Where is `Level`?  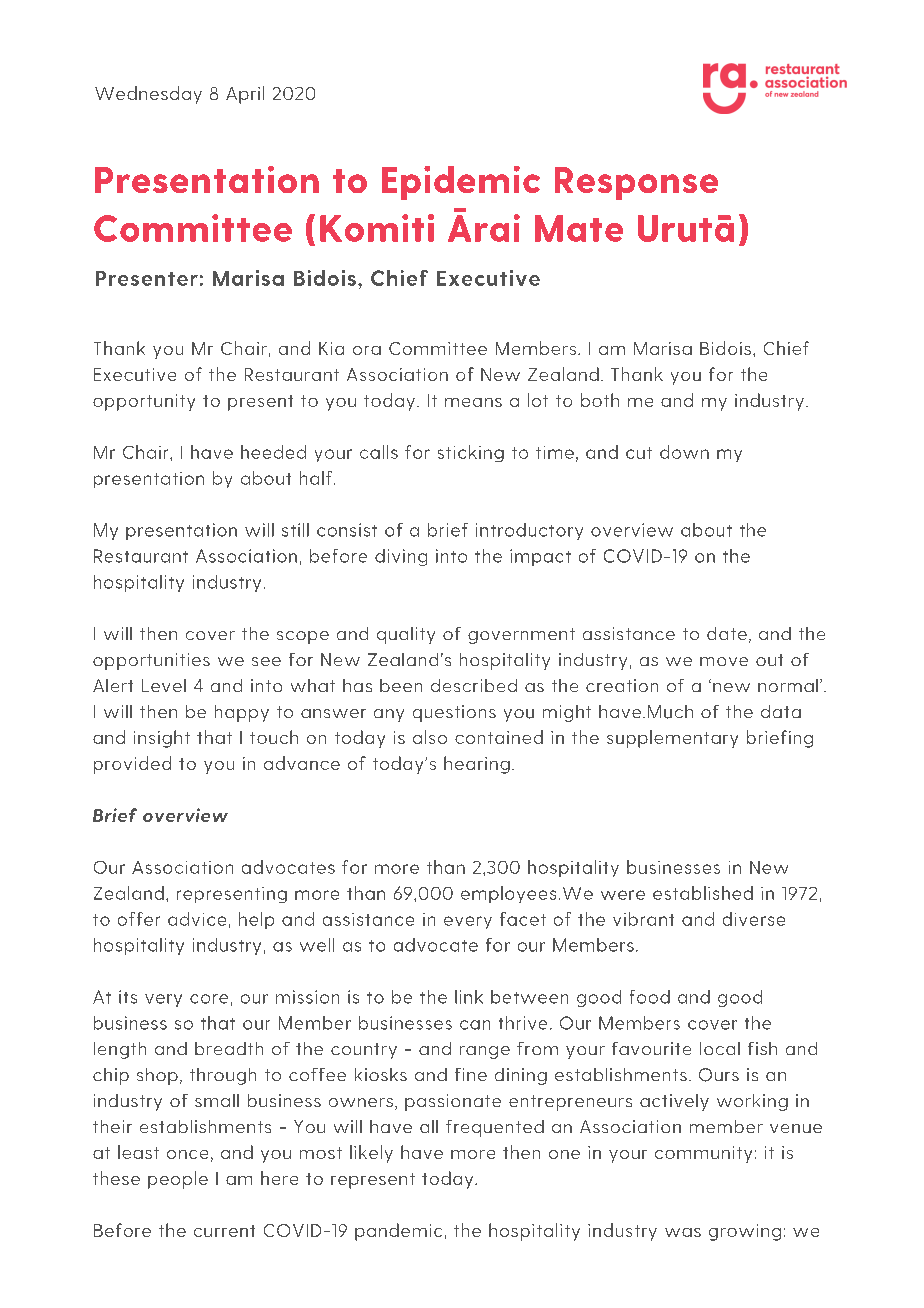
Level is located at coordinates (164, 685).
